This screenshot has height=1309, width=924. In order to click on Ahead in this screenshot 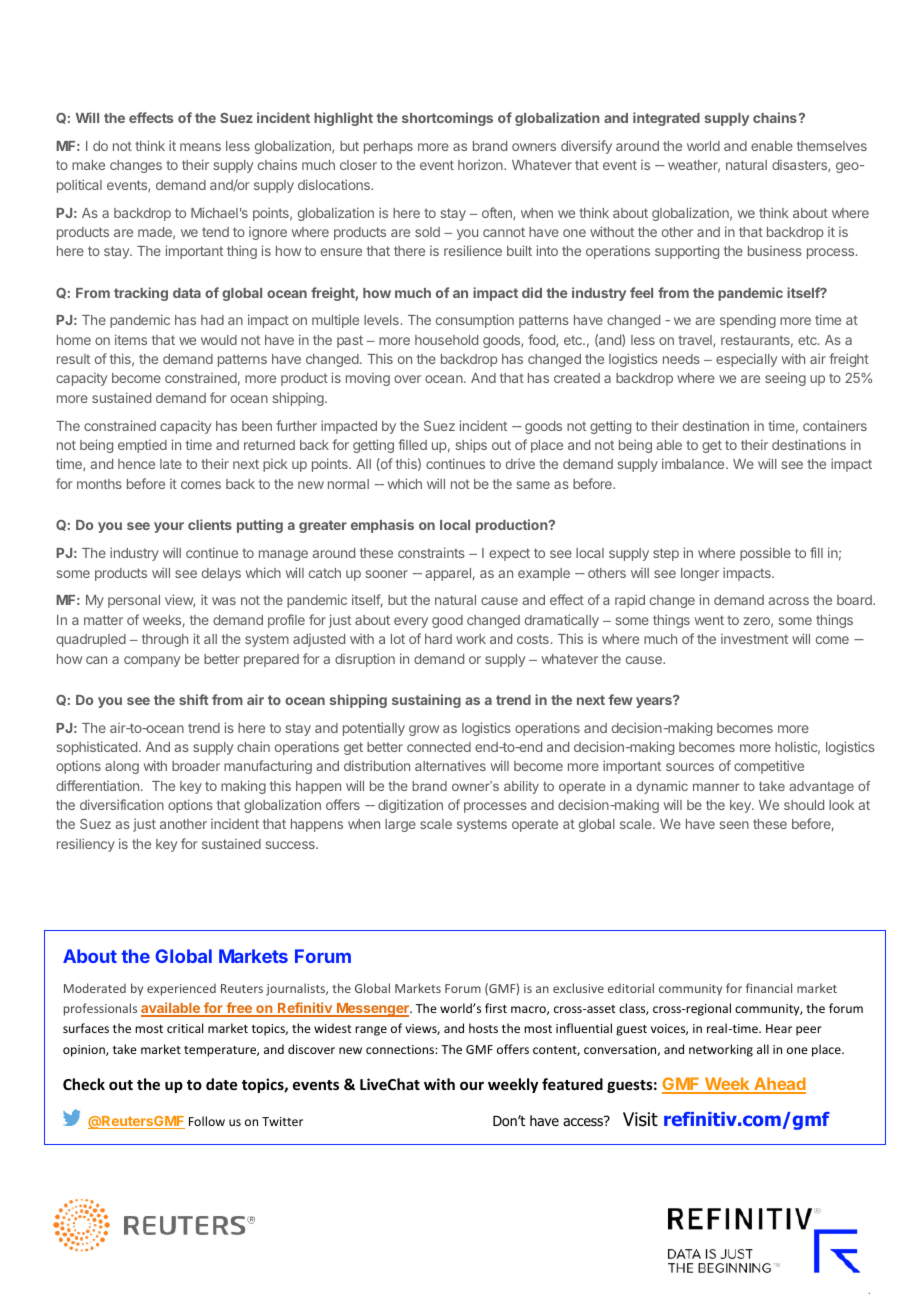, I will do `click(779, 1085)`.
